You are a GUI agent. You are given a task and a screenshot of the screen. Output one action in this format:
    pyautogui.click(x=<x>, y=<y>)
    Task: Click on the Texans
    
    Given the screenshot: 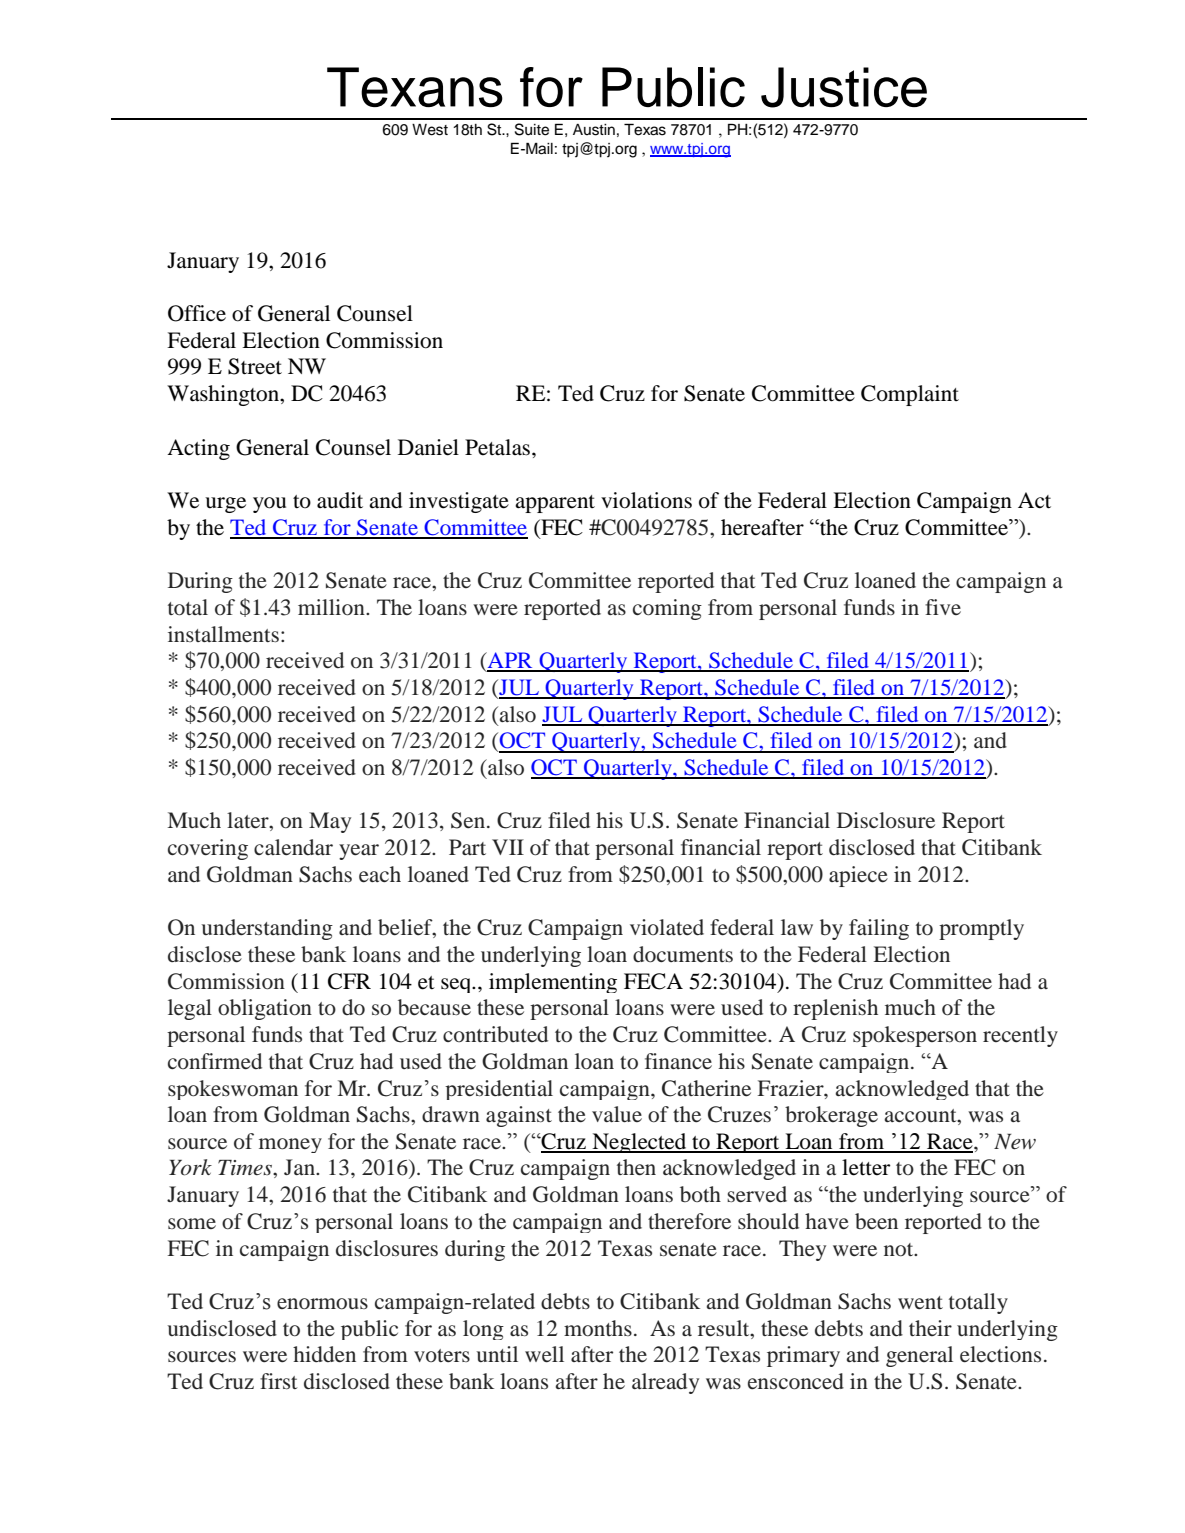 What is the action you would take?
    pyautogui.click(x=415, y=87)
